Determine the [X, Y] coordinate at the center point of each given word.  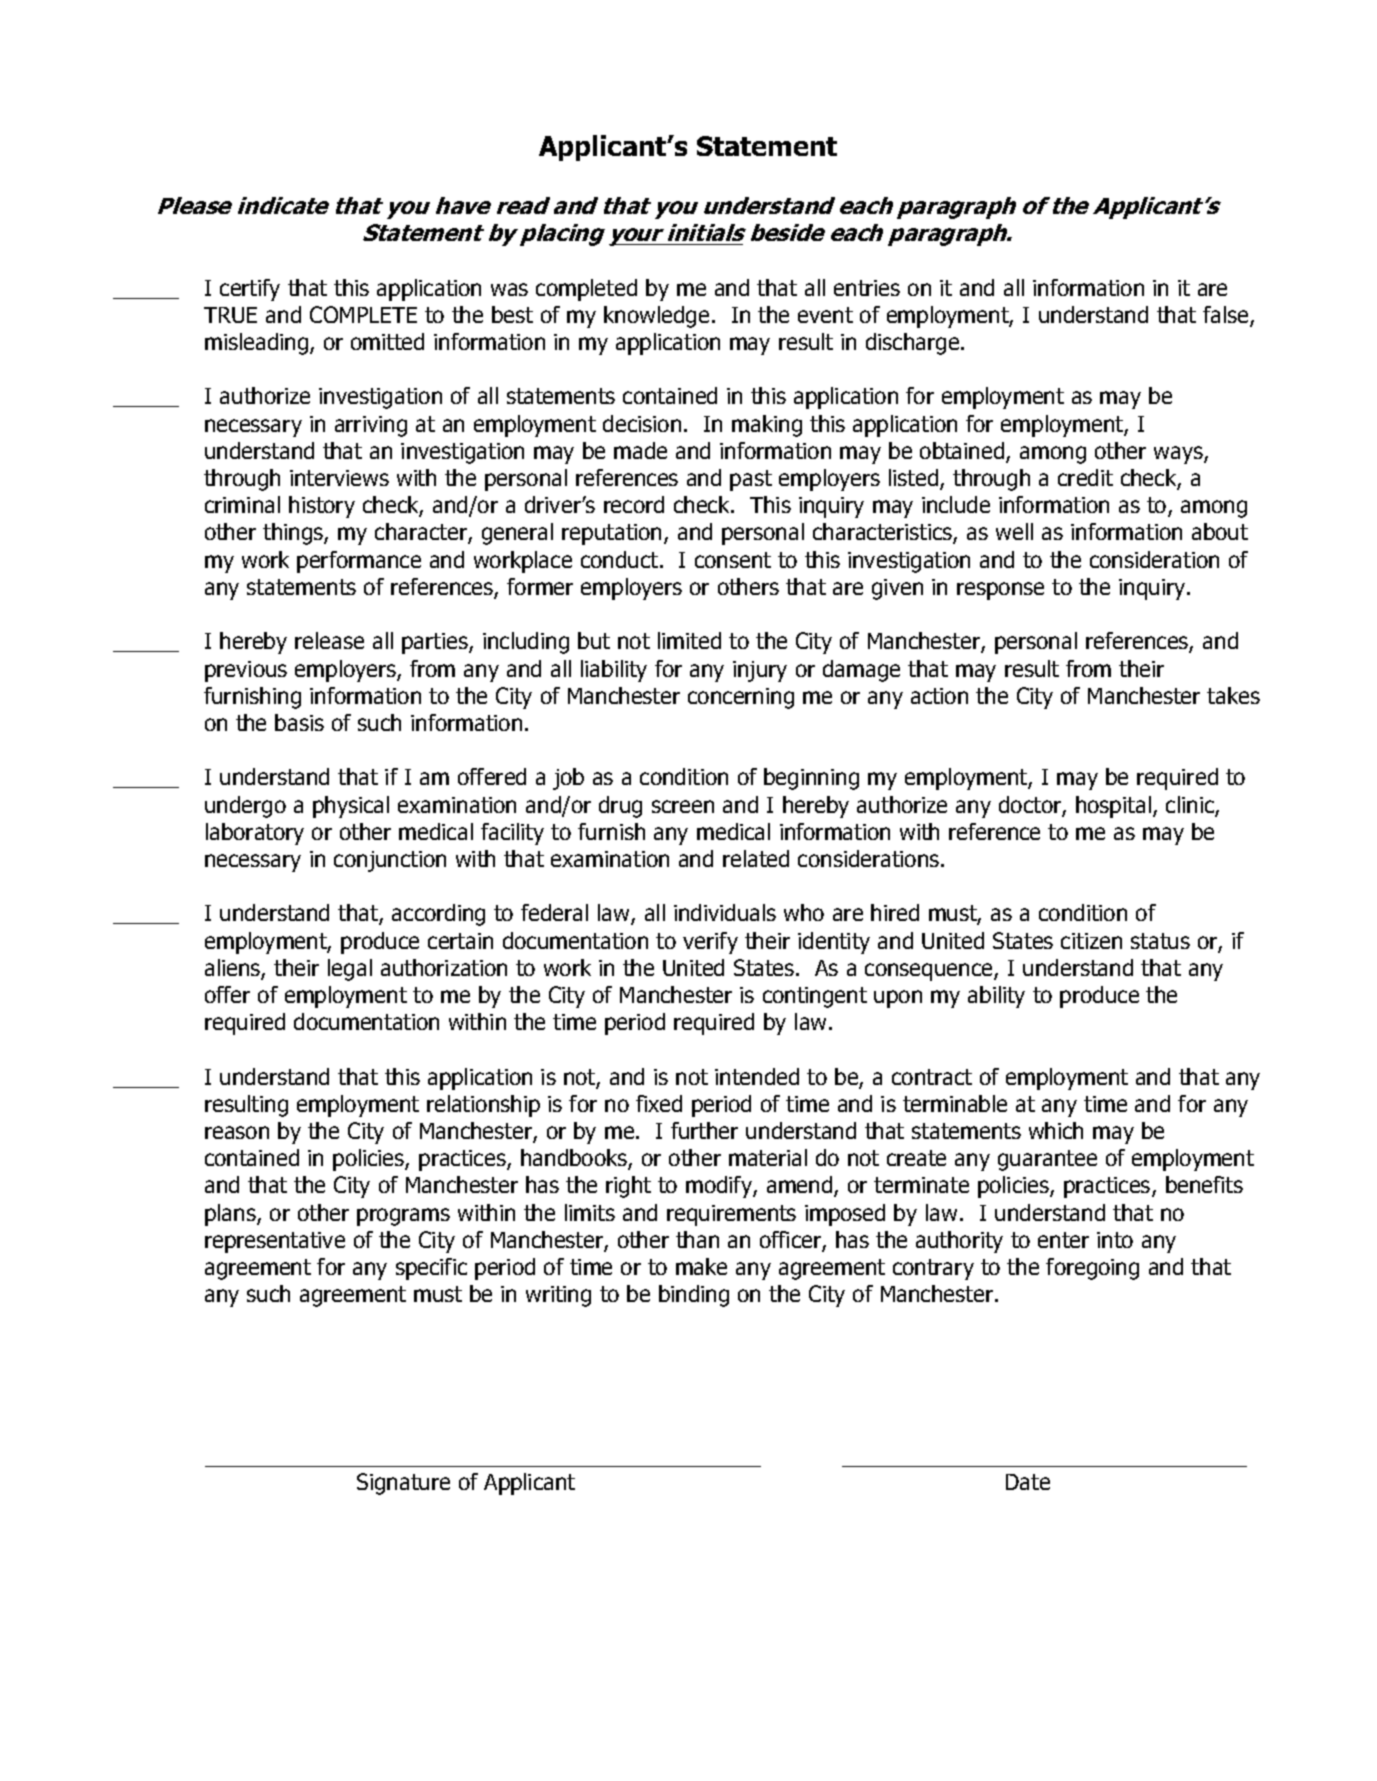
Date [1028, 1482]
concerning [741, 698]
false [1227, 316]
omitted [387, 341]
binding [694, 1296]
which [1056, 1130]
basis [299, 722]
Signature [403, 1484]
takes [1233, 695]
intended [757, 1076]
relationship [483, 1106]
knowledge [656, 317]
